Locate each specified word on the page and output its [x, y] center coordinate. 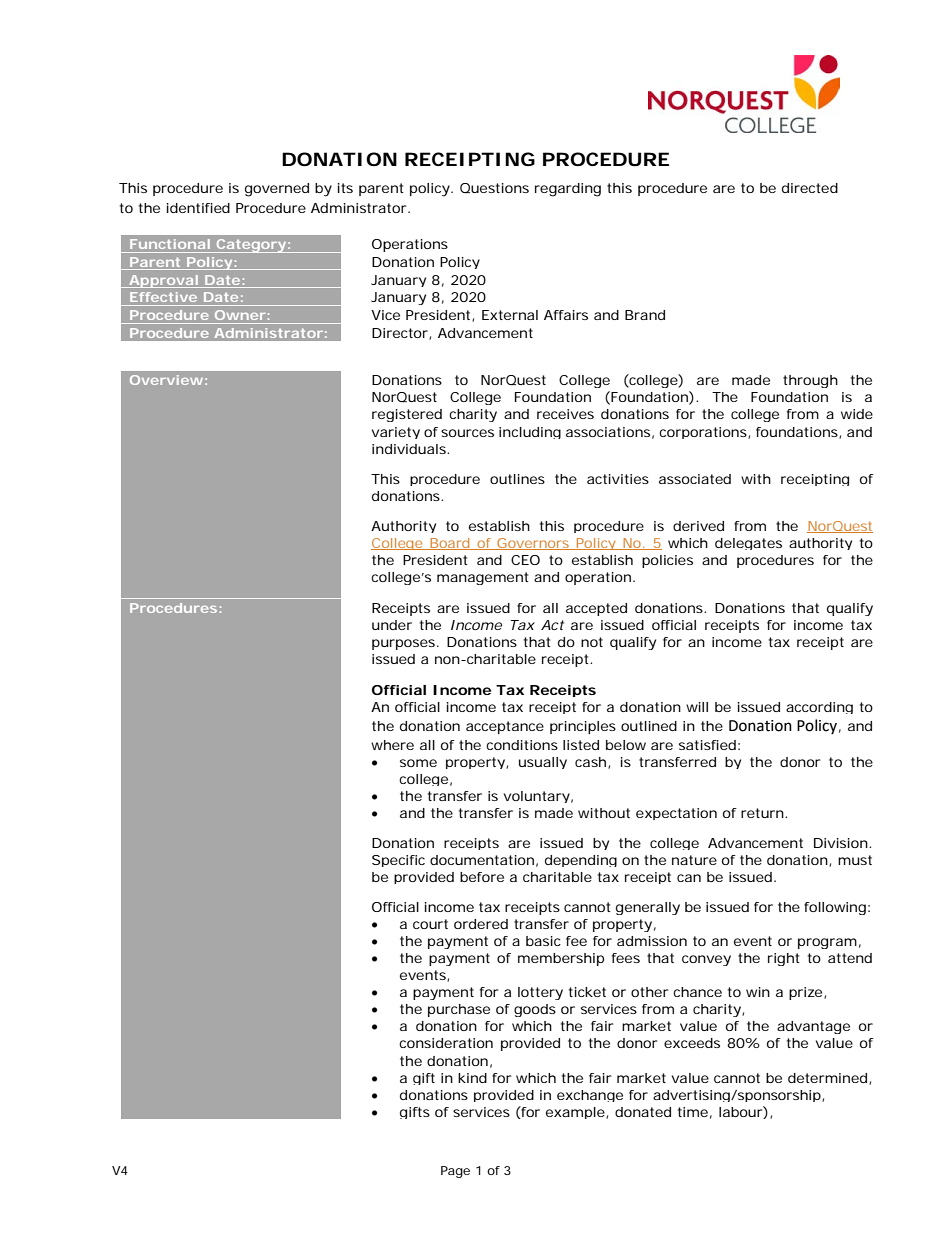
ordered [481, 924]
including [530, 433]
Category [250, 246]
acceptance [505, 727]
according [819, 708]
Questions [494, 188]
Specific [398, 861]
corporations [703, 433]
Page [455, 1172]
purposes [403, 644]
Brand [645, 315]
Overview [166, 380]
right [784, 959]
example [575, 1113]
